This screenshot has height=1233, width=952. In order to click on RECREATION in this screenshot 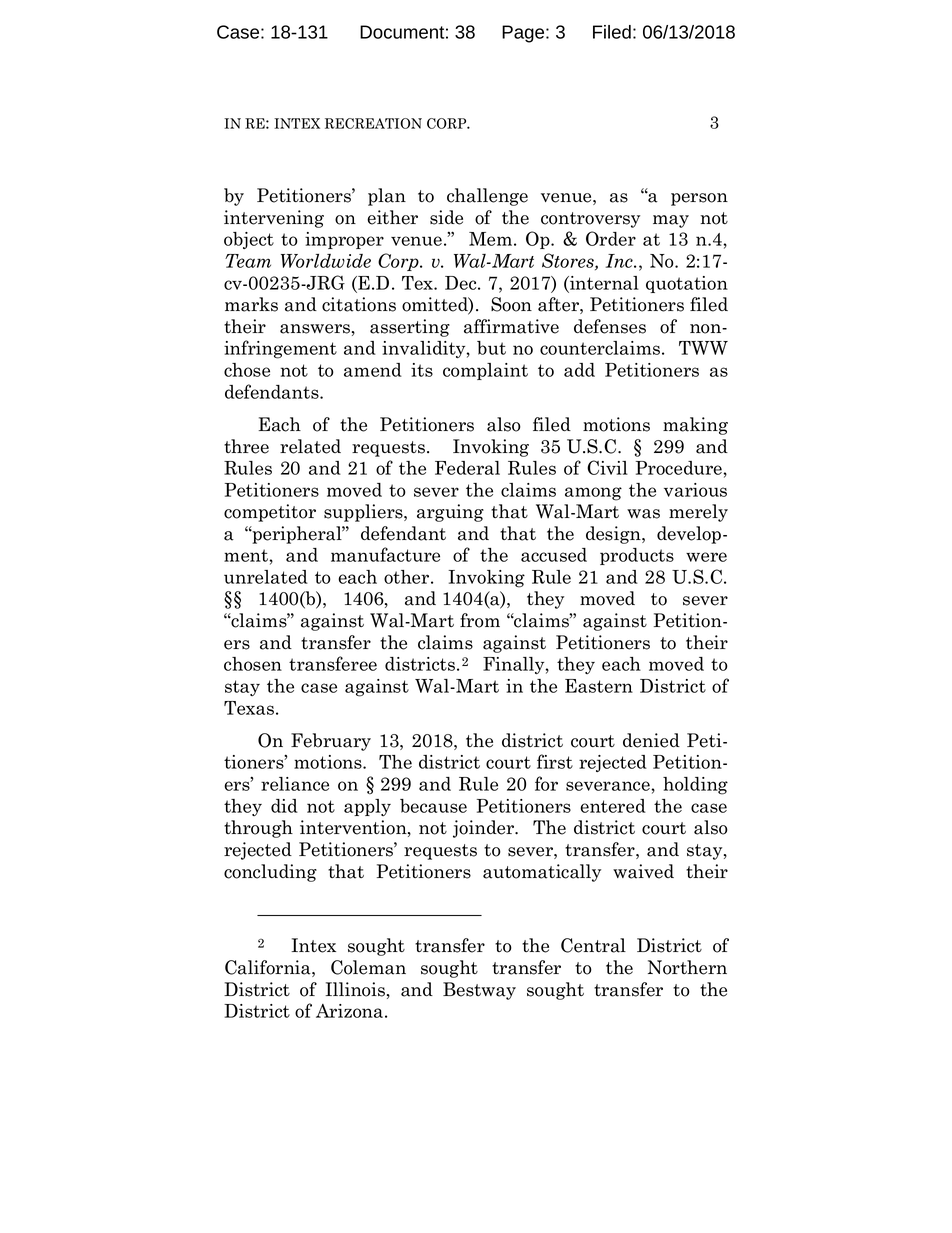, I will do `click(373, 123)`.
